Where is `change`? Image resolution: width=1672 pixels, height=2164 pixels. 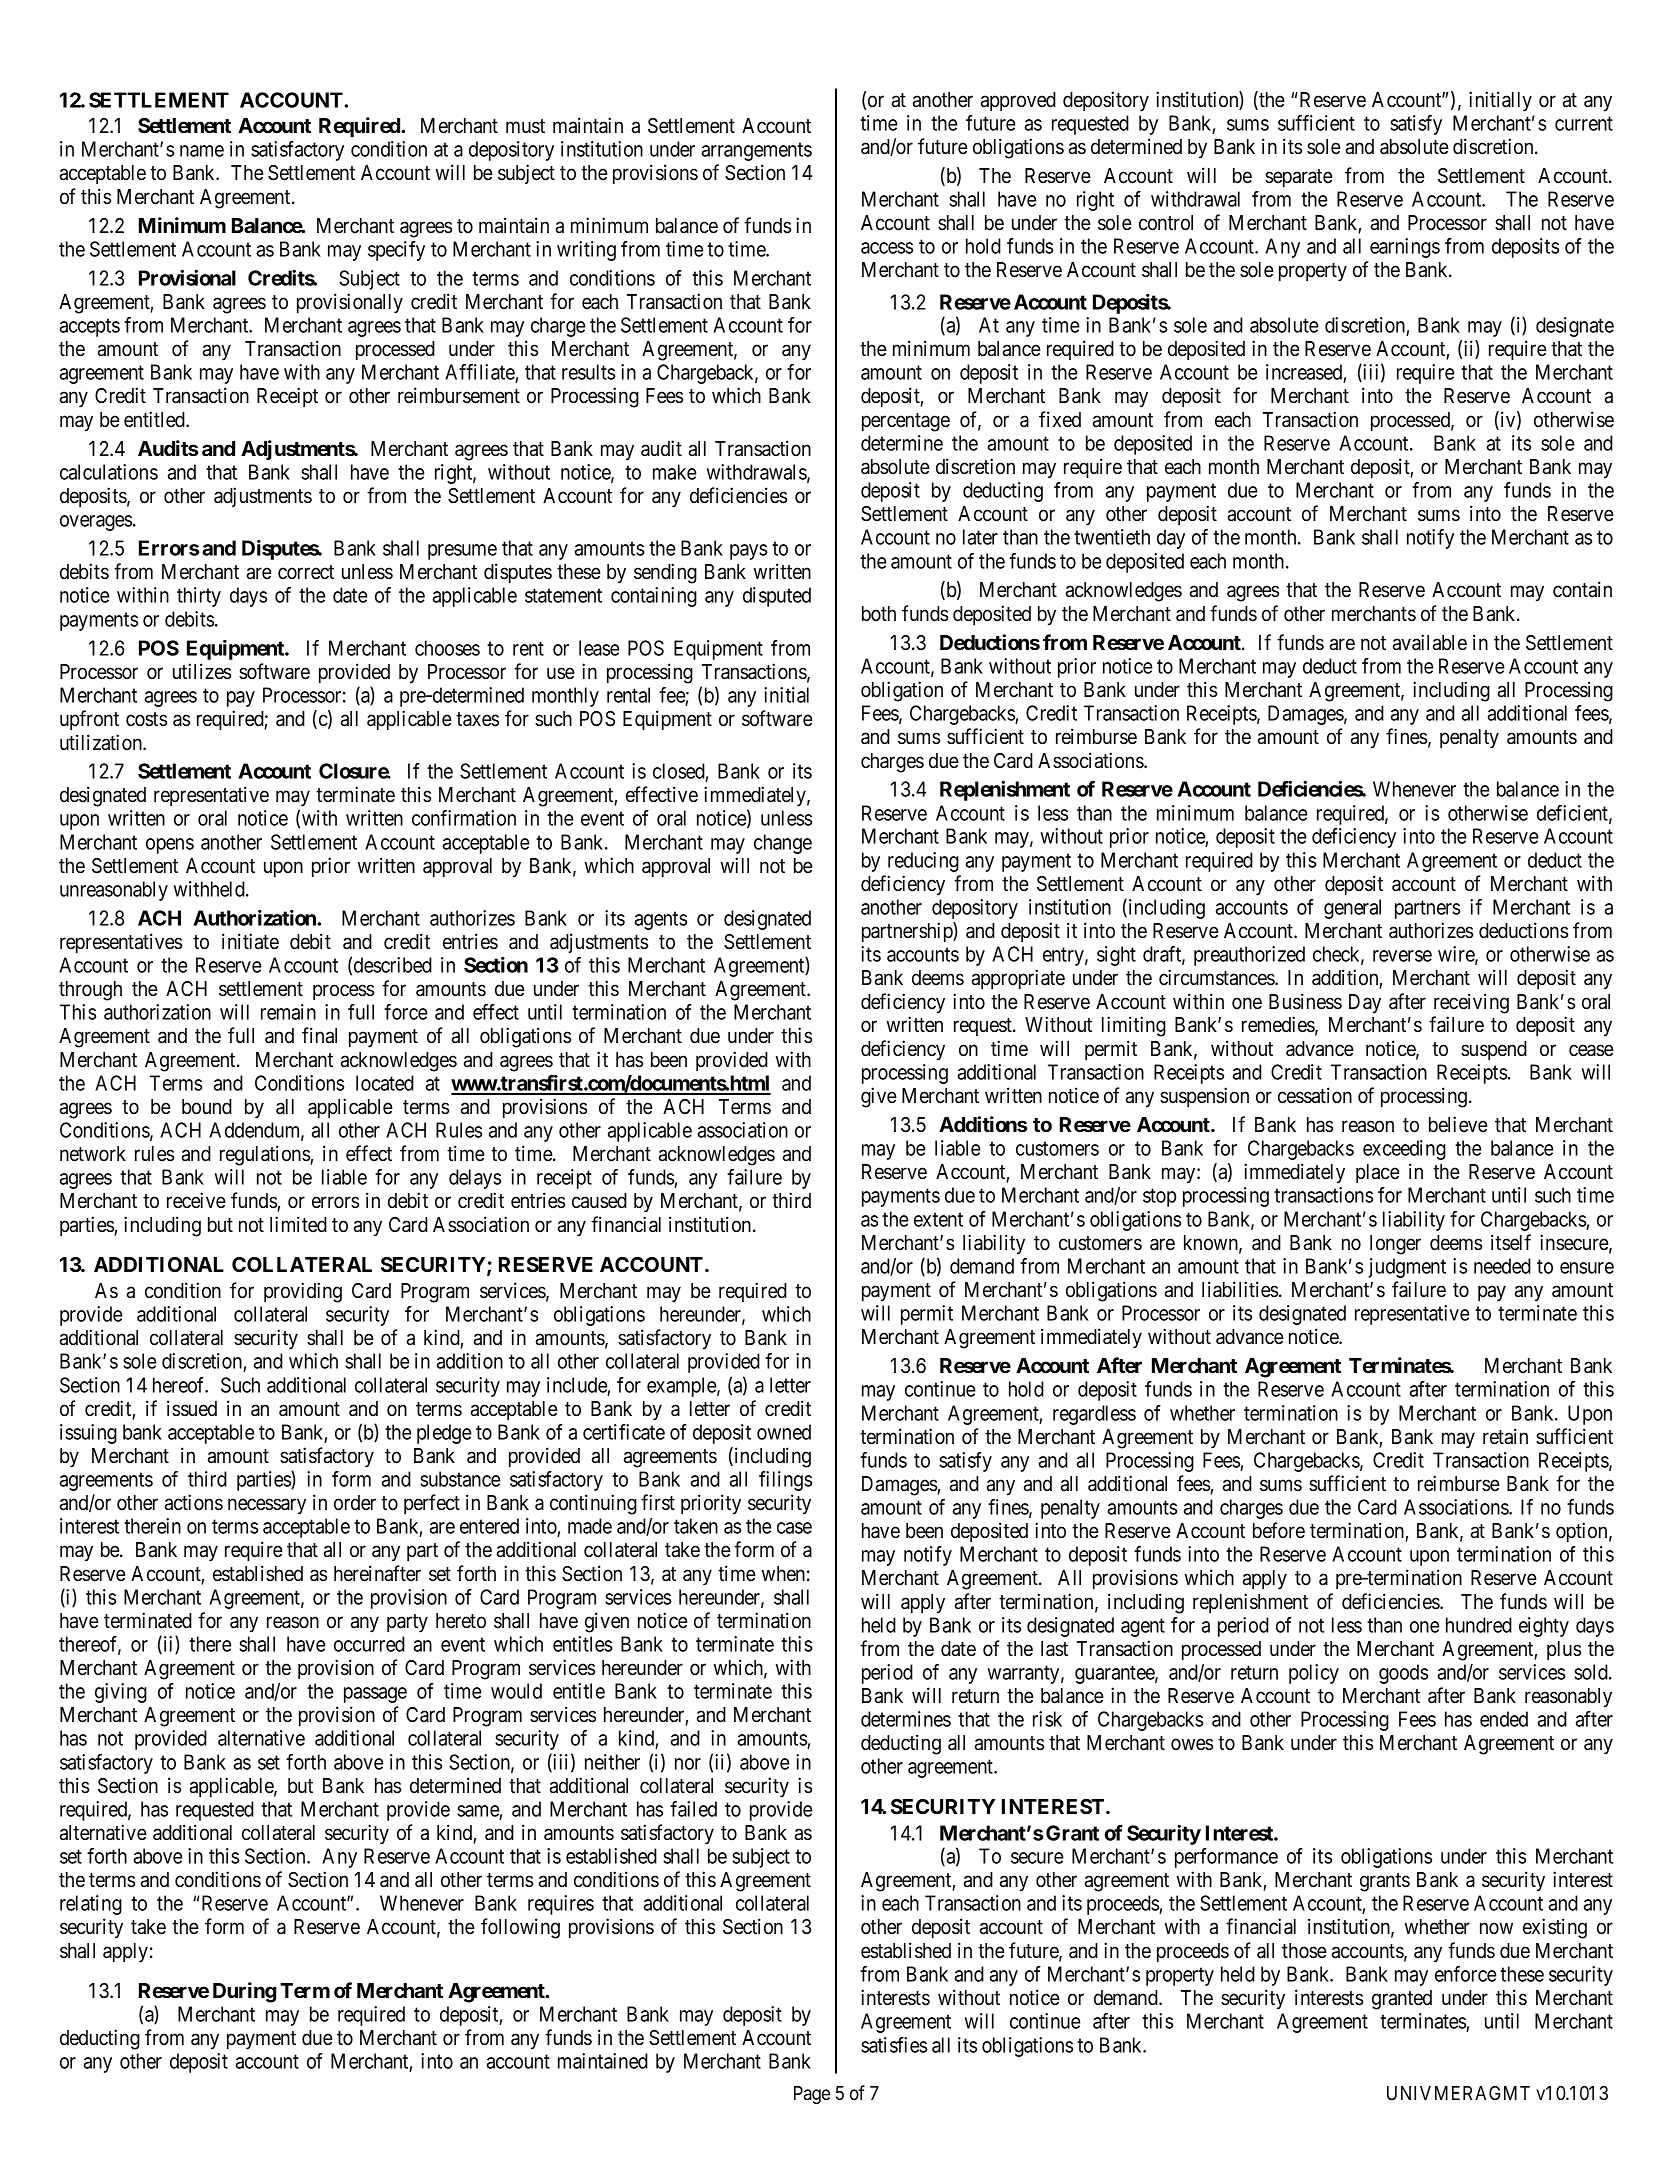
change is located at coordinates (783, 844).
